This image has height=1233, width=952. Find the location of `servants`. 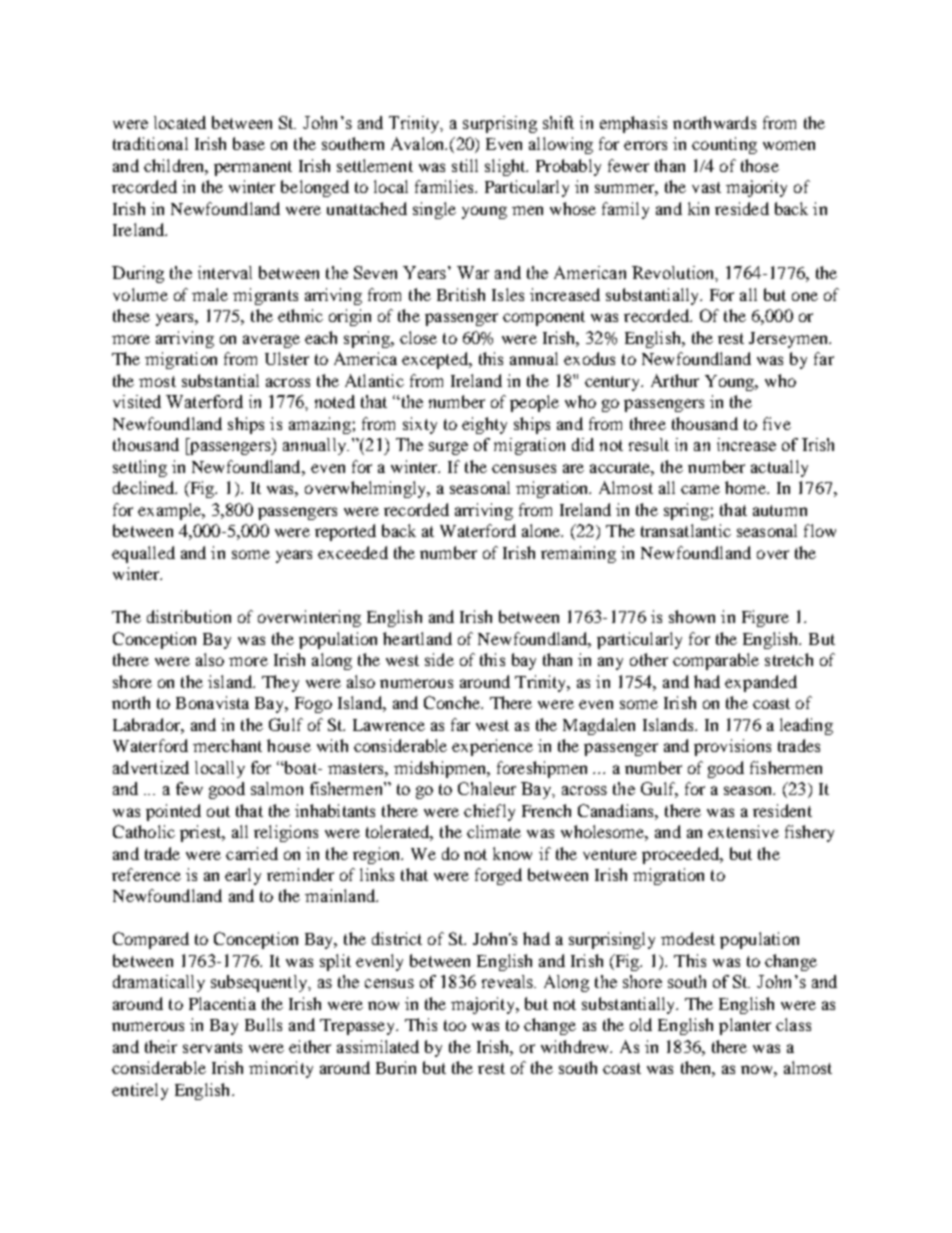

servants is located at coordinates (212, 1047).
